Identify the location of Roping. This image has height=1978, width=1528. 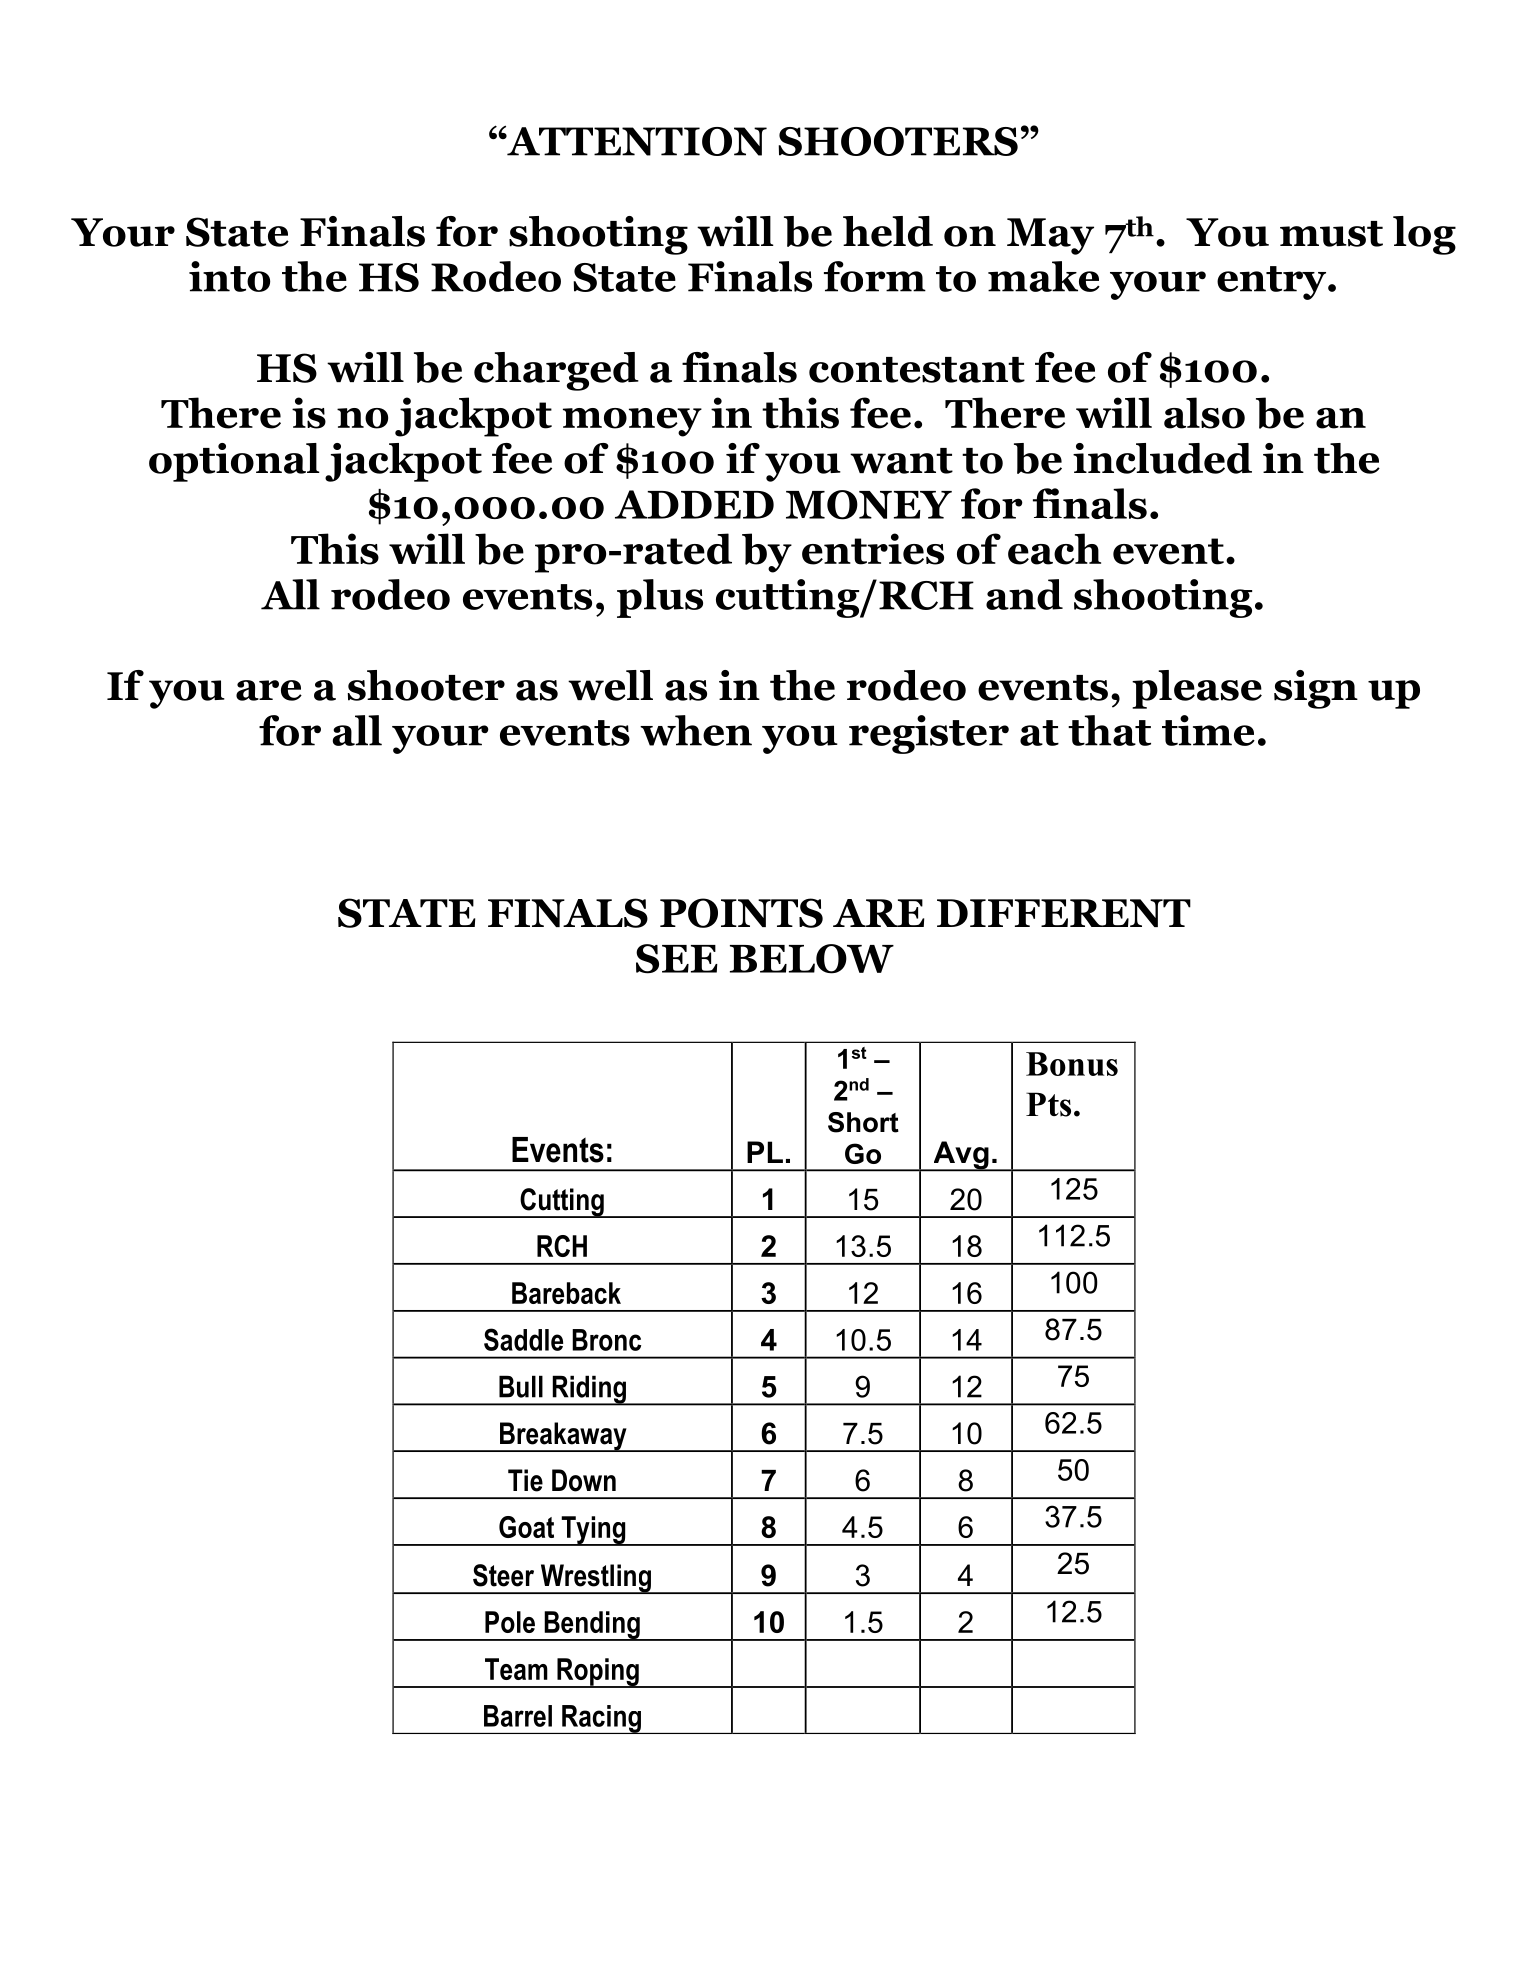
(598, 1673).
